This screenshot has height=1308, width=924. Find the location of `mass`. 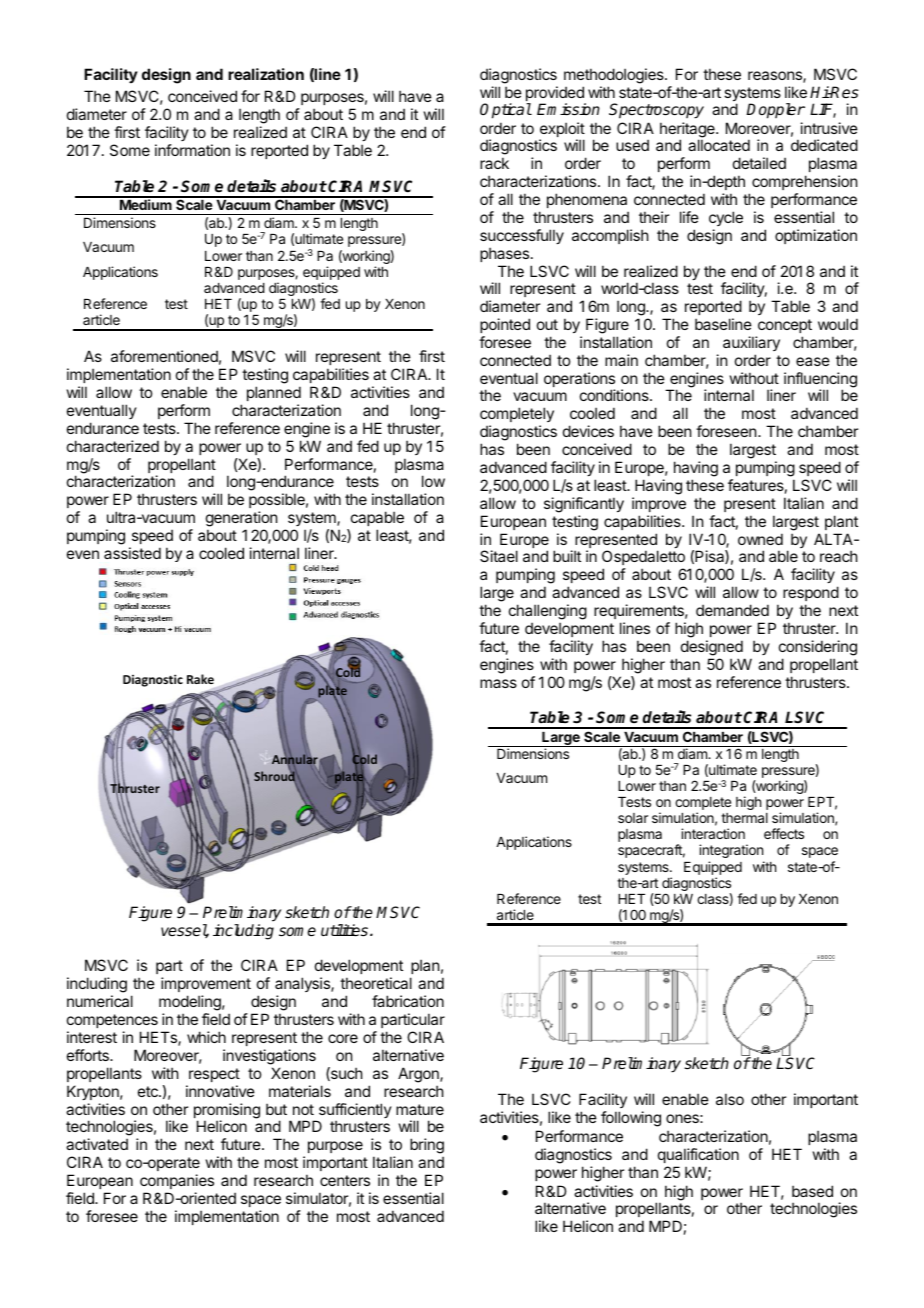

mass is located at coordinates (498, 683).
